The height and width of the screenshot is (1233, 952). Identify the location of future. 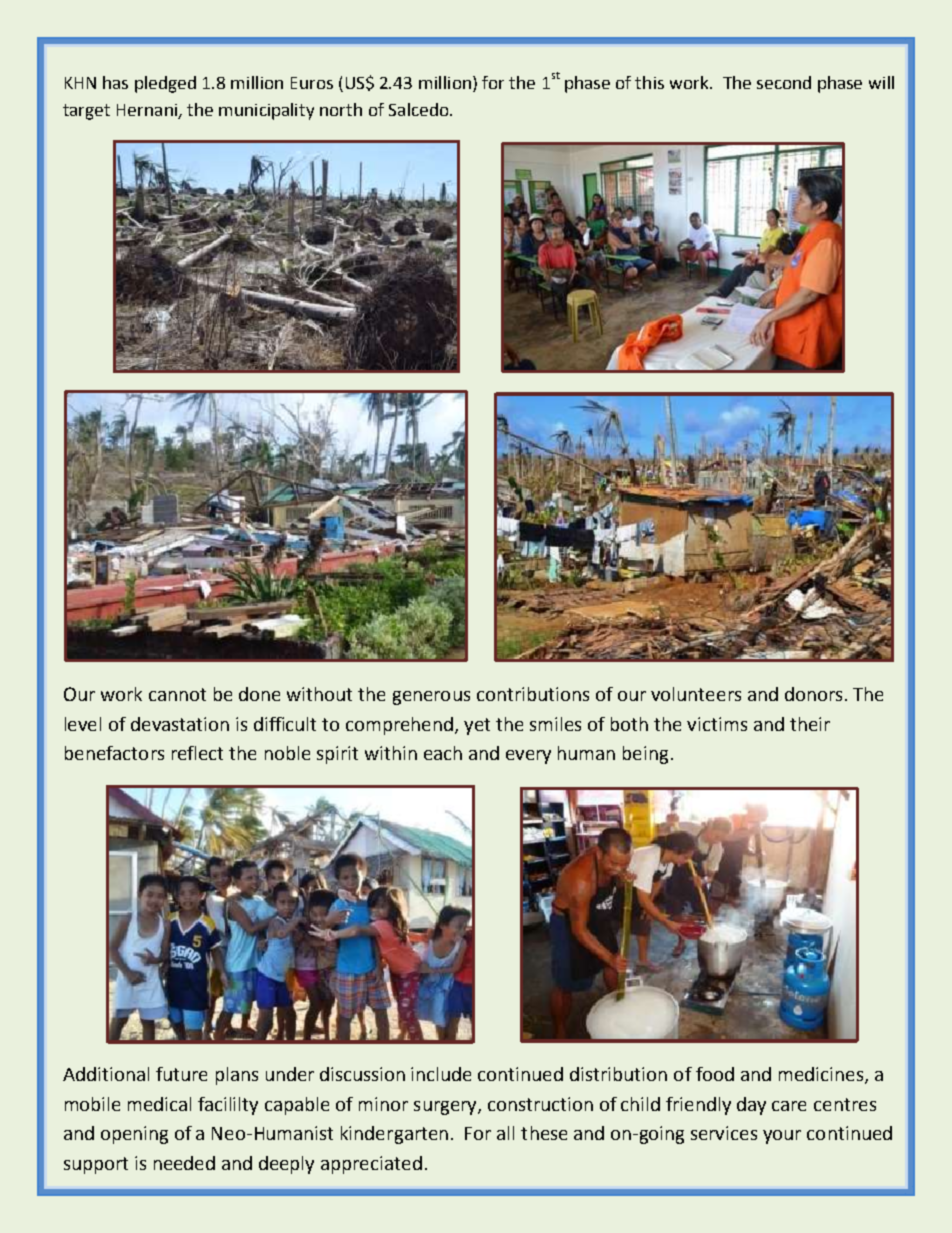
(181, 1074).
